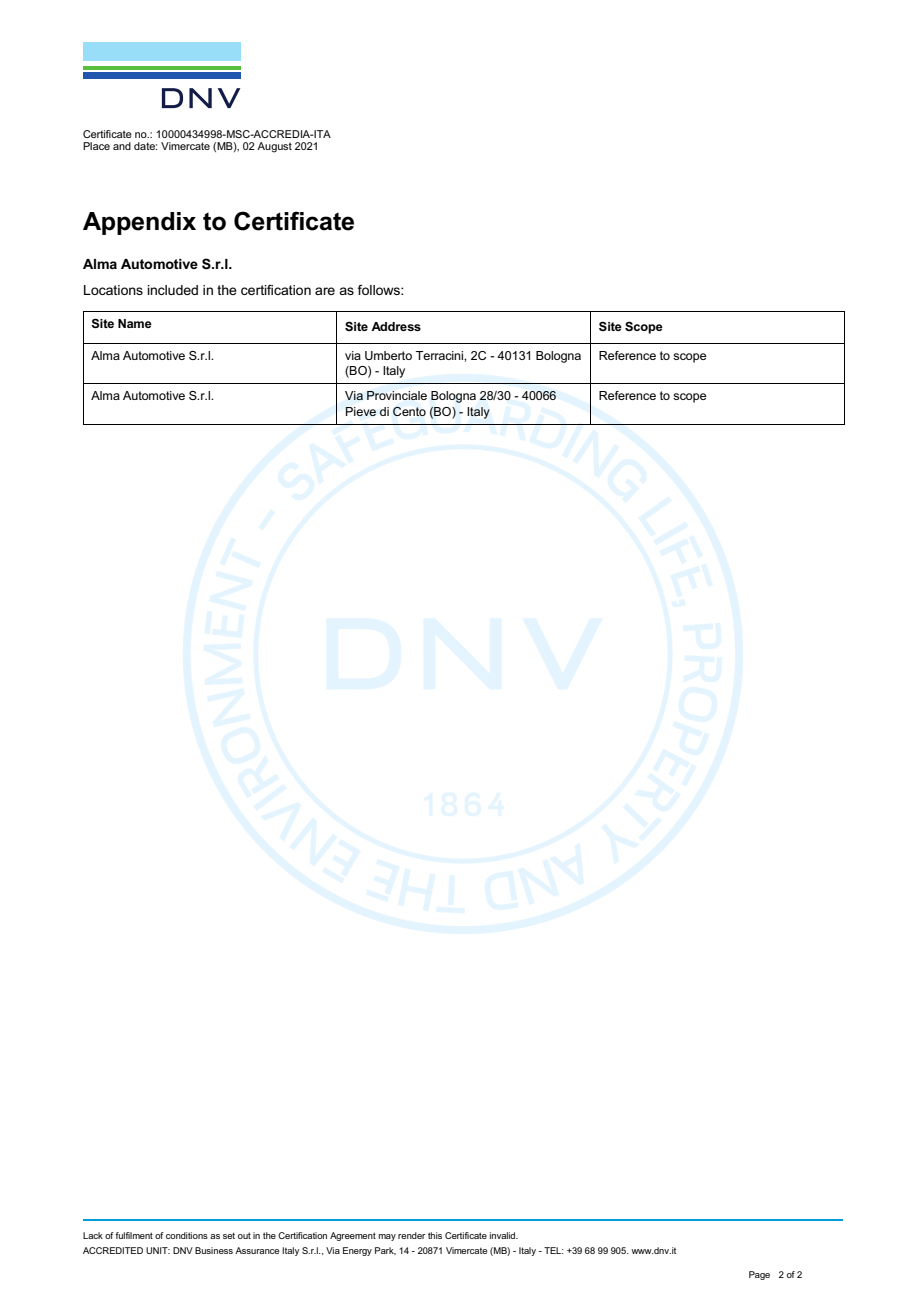 The image size is (924, 1308). I want to click on included, so click(172, 290).
